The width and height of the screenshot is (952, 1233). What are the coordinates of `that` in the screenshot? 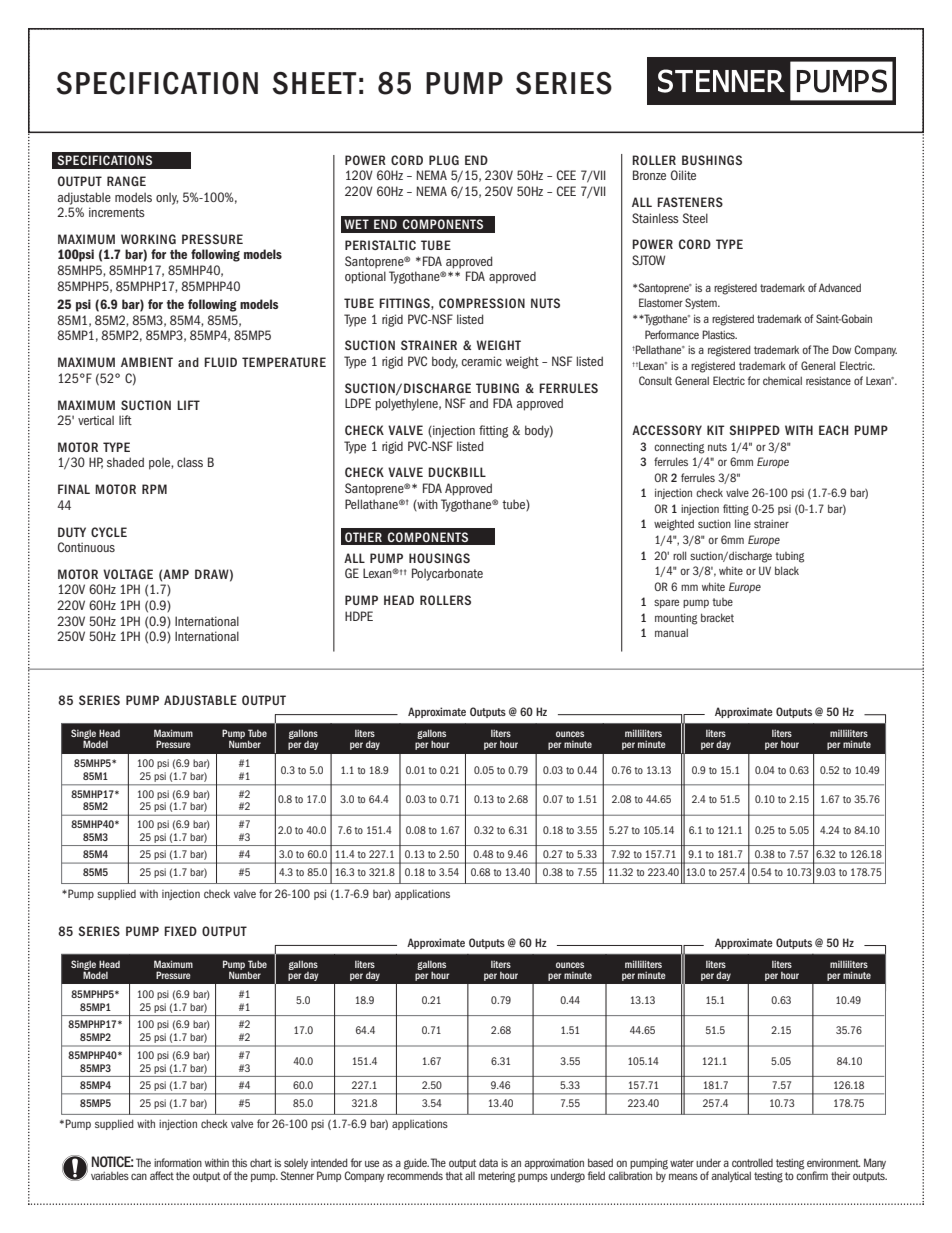 It's located at (454, 1175).
